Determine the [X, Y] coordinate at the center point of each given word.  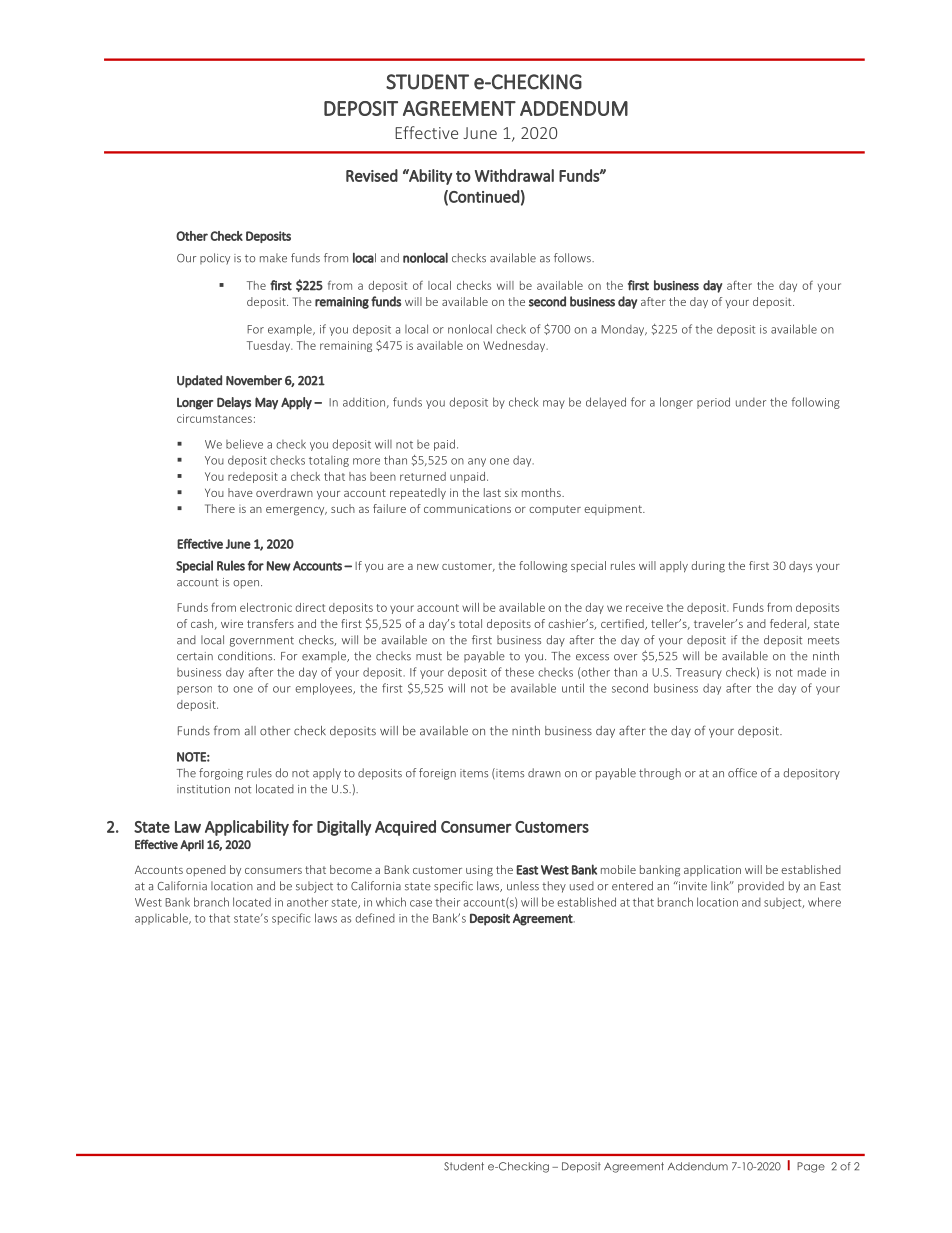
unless [523, 886]
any [477, 462]
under [751, 402]
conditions [246, 656]
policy [215, 259]
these [519, 672]
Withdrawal [514, 175]
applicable [162, 919]
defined [375, 918]
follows [573, 258]
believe [244, 444]
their [447, 902]
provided [761, 887]
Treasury [699, 673]
